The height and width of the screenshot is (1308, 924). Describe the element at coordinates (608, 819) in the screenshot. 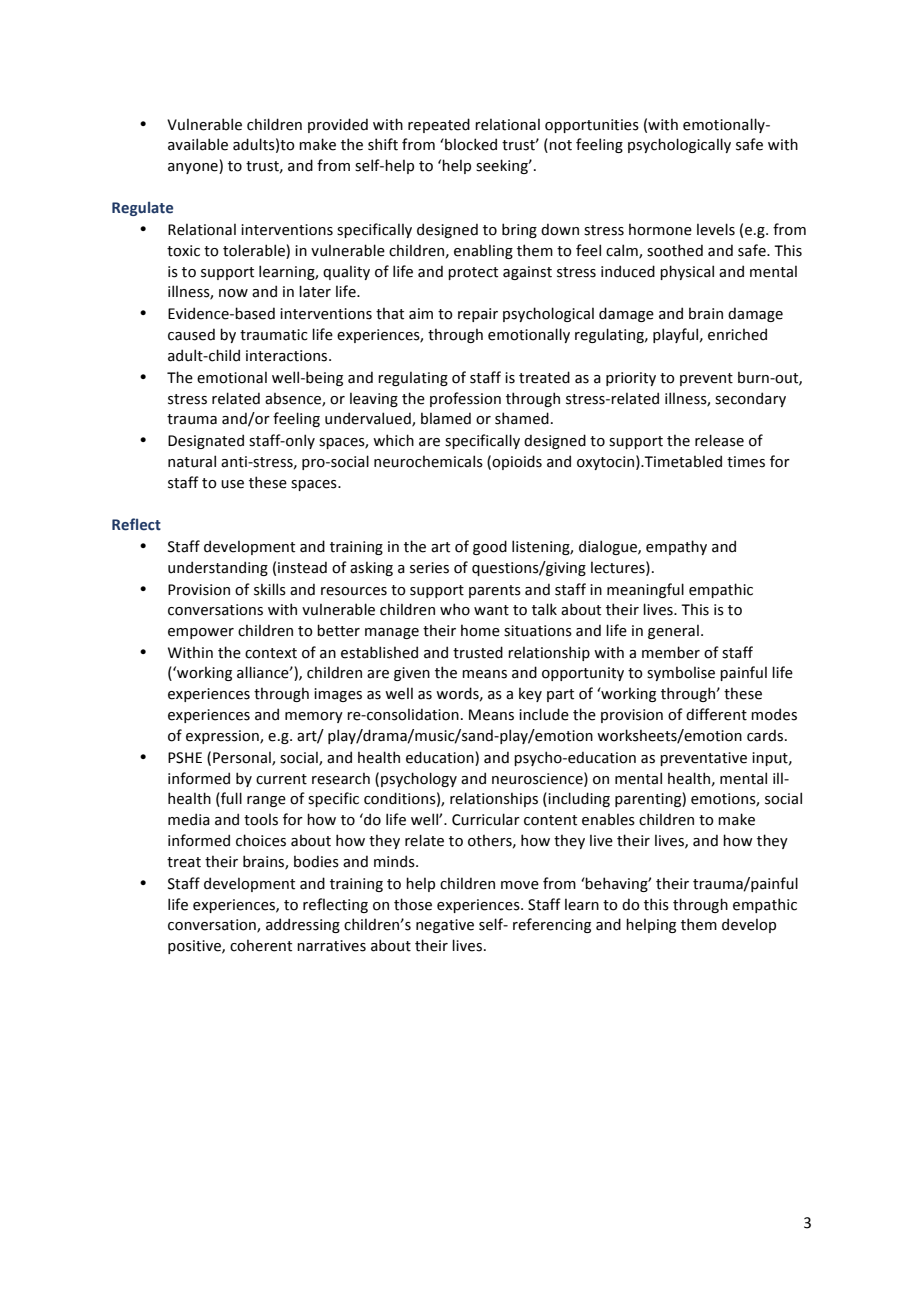

I see `enables` at that location.
